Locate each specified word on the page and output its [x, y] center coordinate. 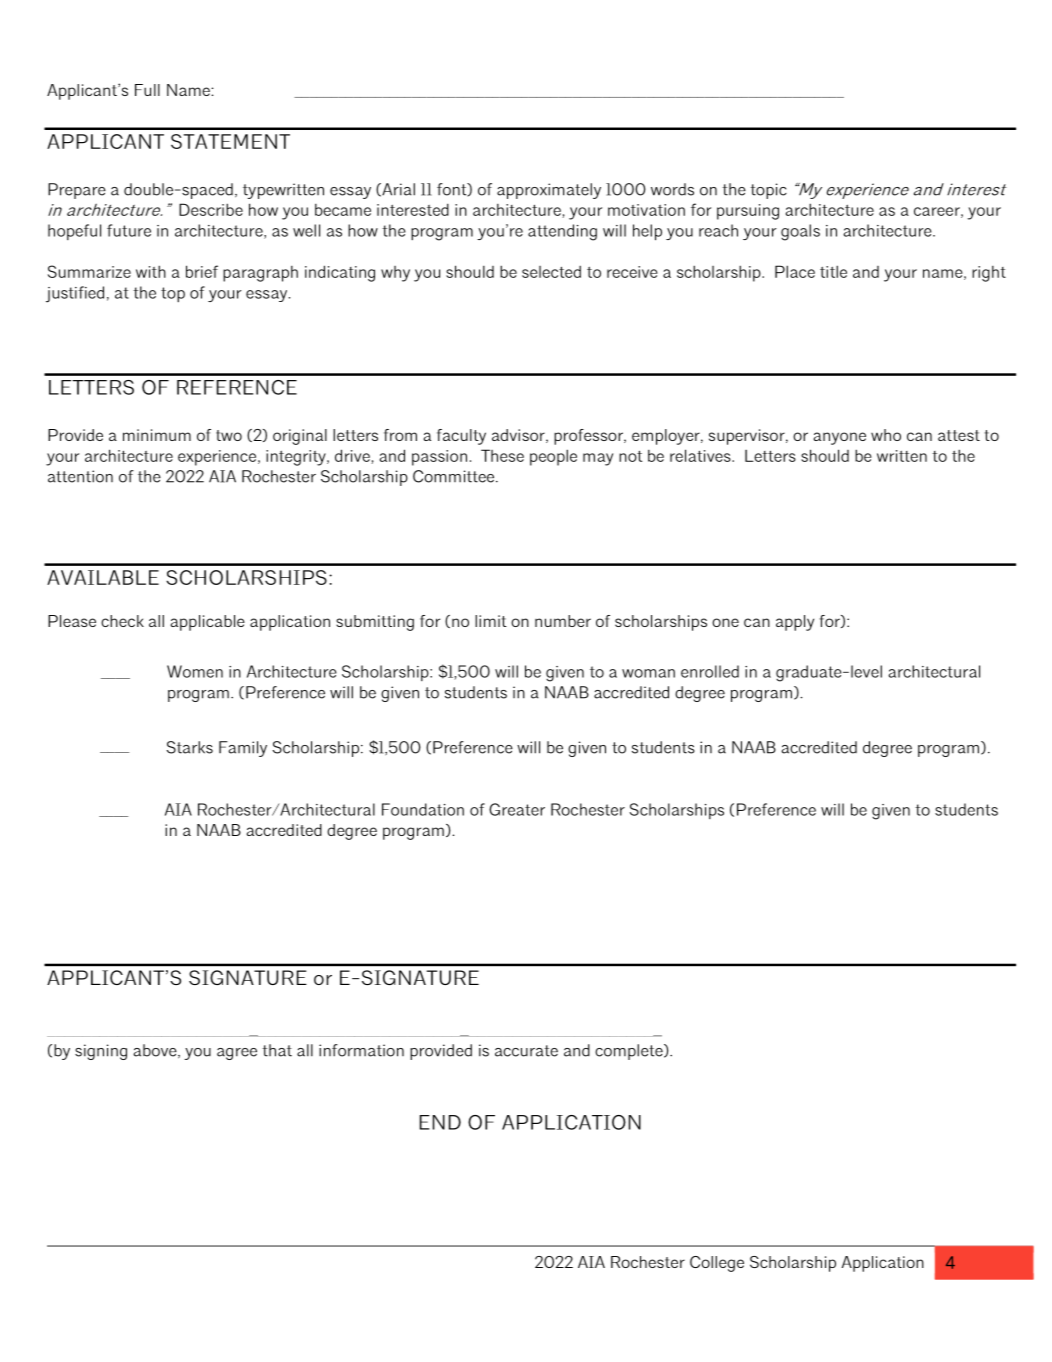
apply [795, 623]
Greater [517, 809]
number [563, 621]
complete [630, 1052]
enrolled [710, 671]
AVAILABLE [103, 577]
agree [237, 1054]
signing [101, 1052]
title [833, 271]
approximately [549, 191]
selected [551, 272]
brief [202, 271]
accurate [526, 1051]
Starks [190, 747]
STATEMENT [230, 141]
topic [768, 191]
